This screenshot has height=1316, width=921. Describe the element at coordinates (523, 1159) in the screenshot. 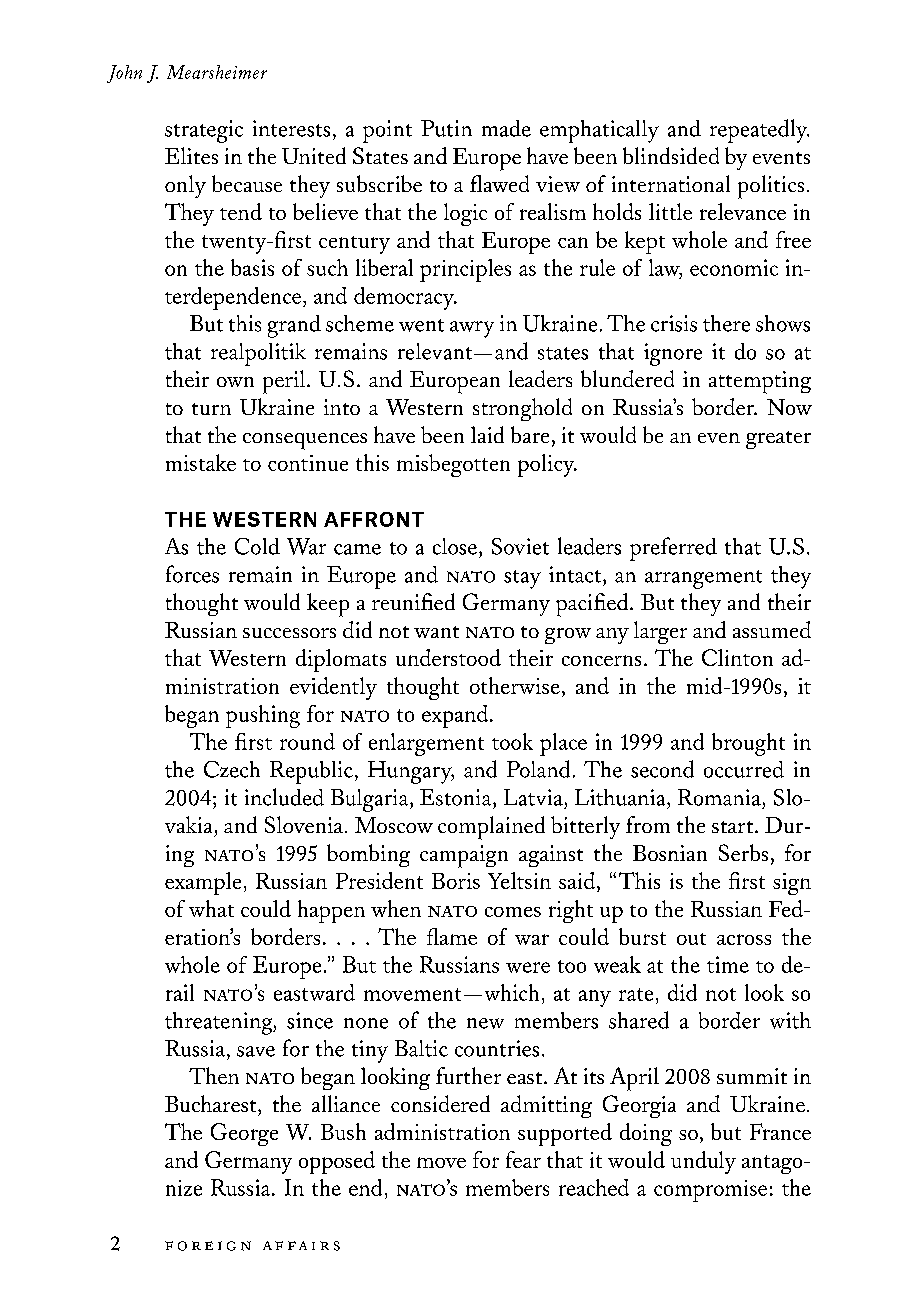

I see `fear` at that location.
